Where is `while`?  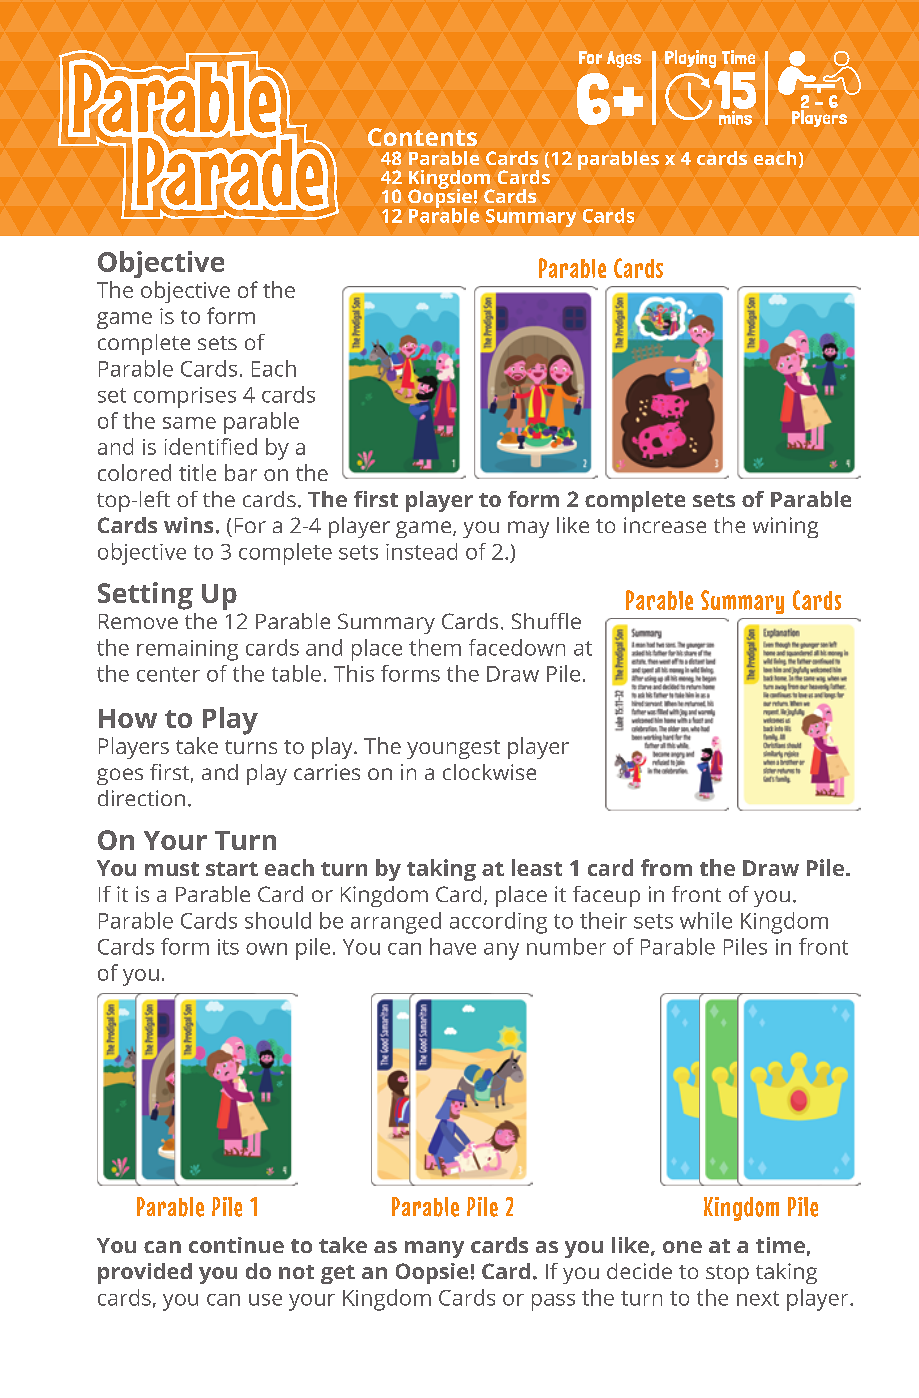
while is located at coordinates (706, 920).
